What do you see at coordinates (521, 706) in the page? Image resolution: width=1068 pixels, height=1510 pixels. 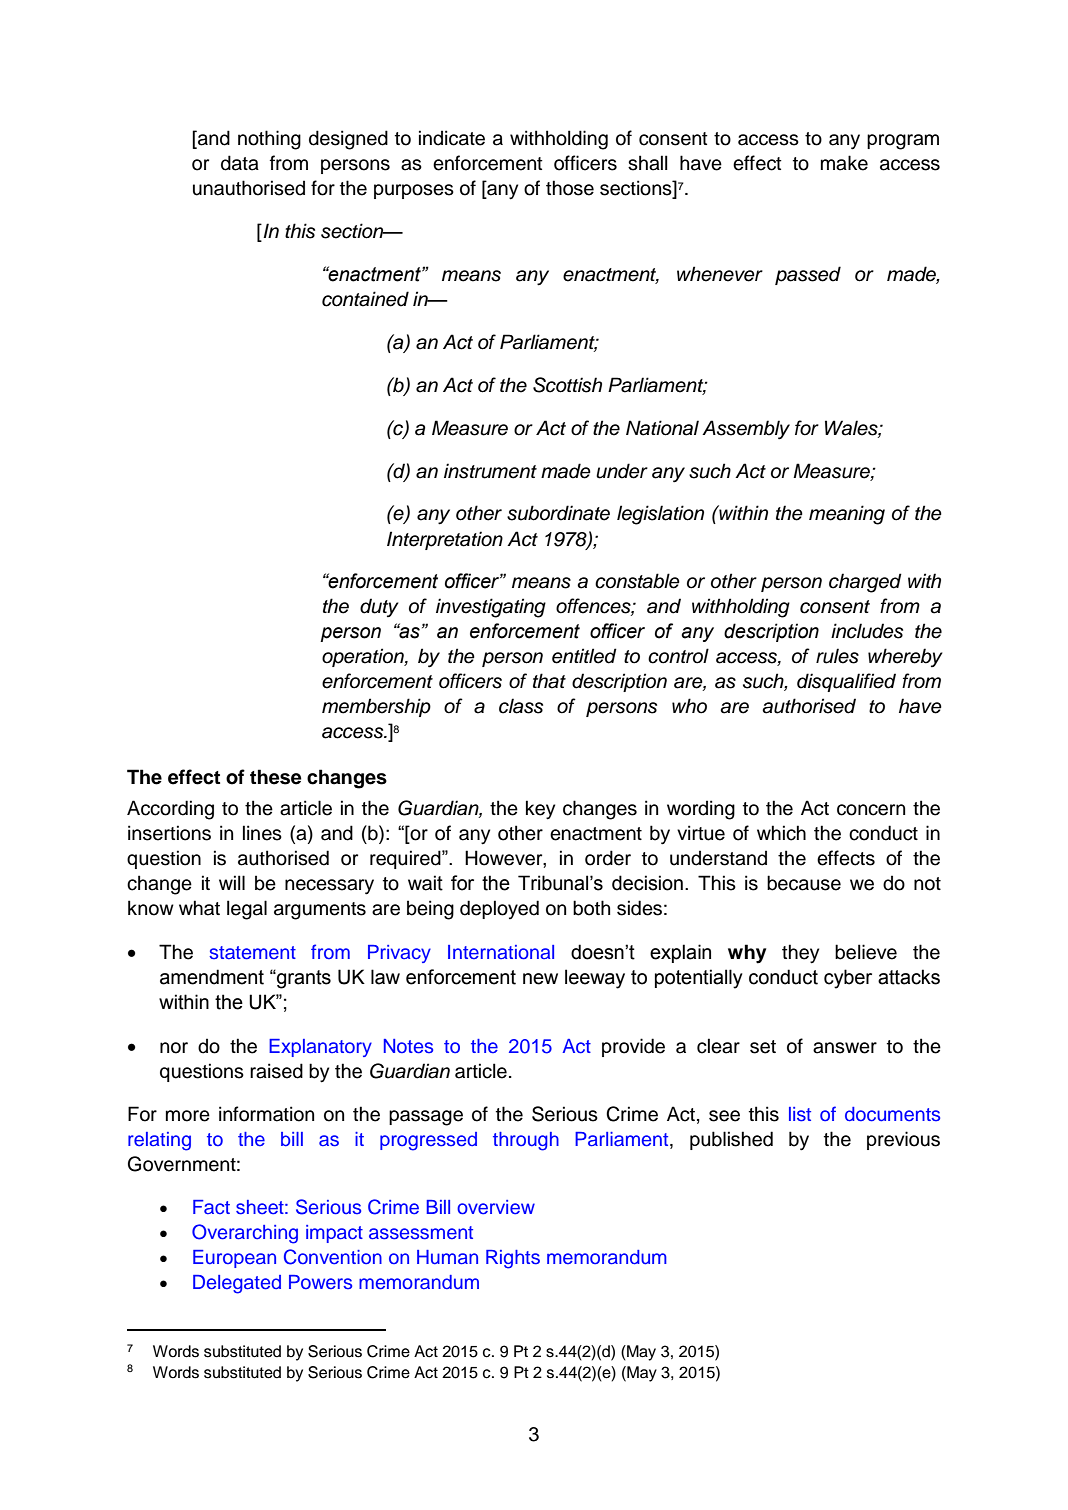 I see `class` at bounding box center [521, 706].
